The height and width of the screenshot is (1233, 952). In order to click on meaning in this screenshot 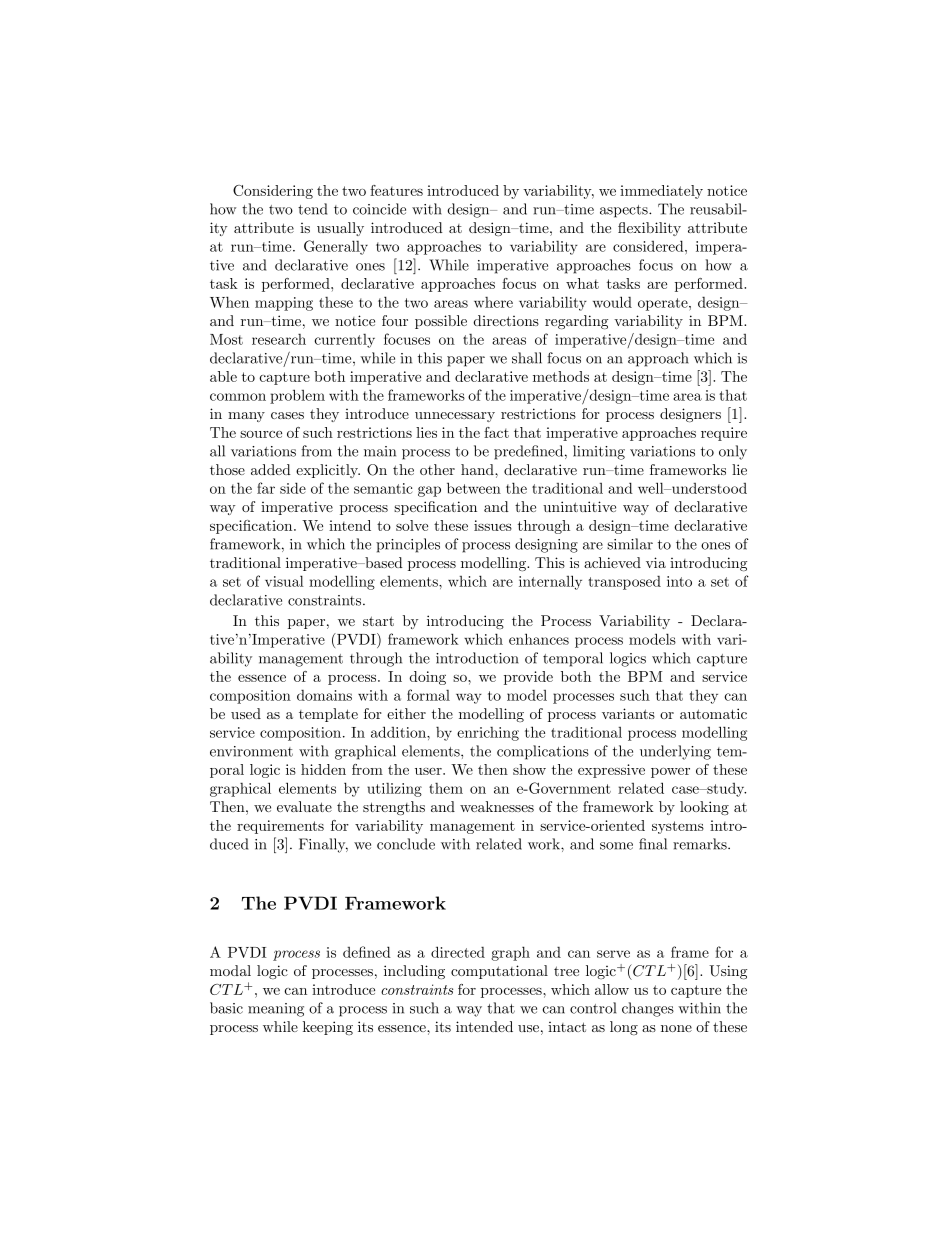, I will do `click(276, 1010)`.
